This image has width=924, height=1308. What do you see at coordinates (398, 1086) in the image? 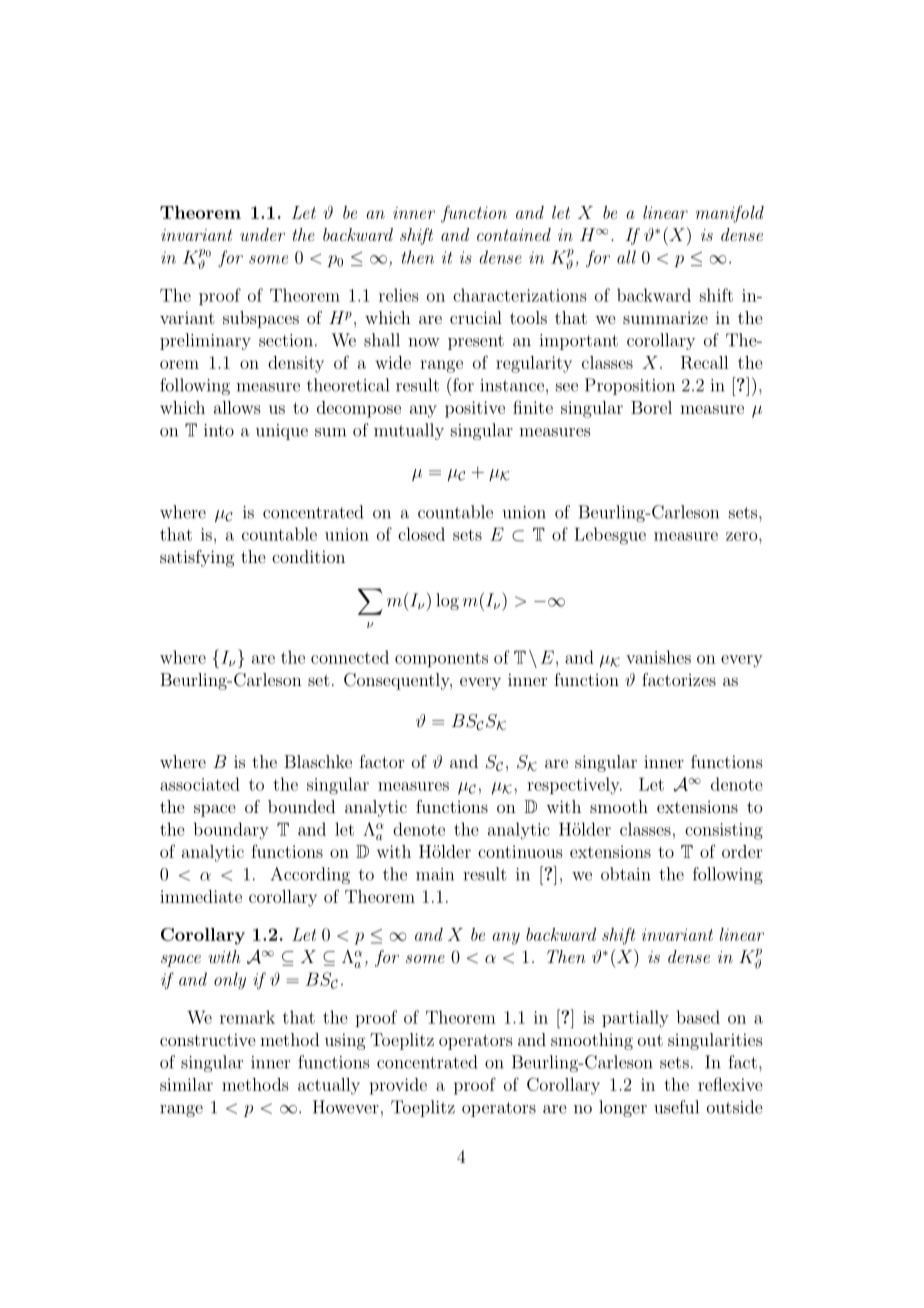
I see `provide` at bounding box center [398, 1086].
